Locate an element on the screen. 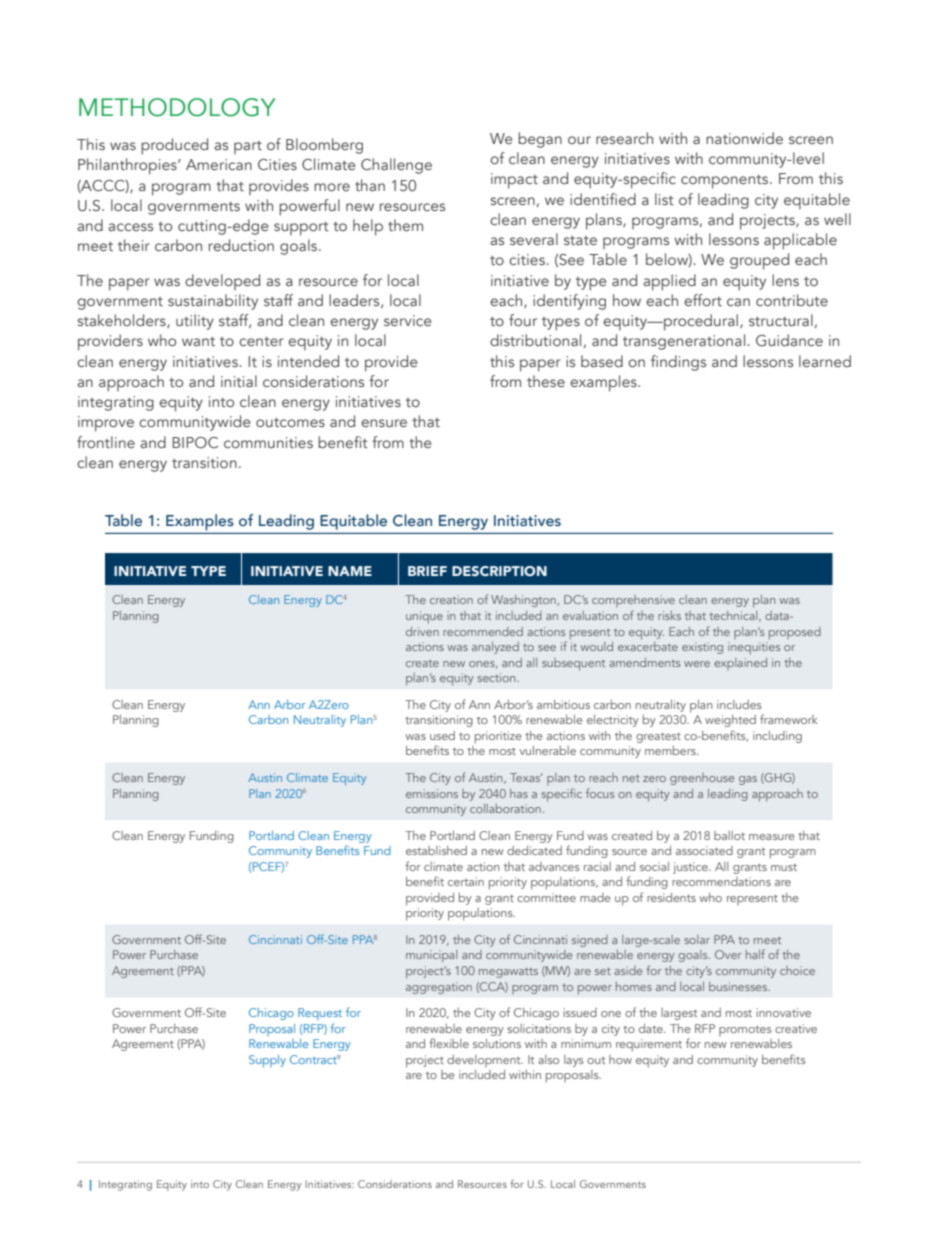  technical is located at coordinates (734, 616).
